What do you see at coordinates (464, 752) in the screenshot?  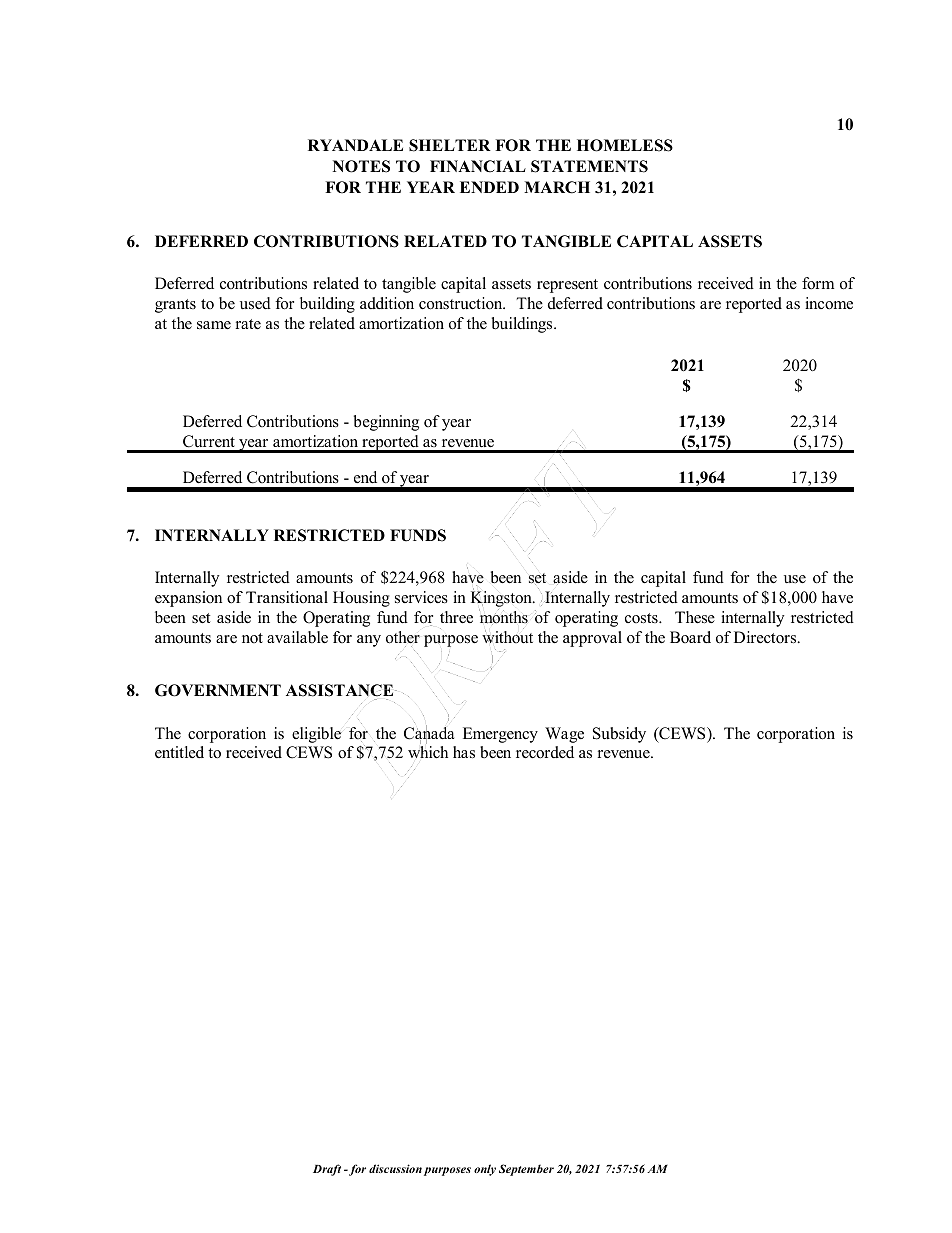 I see `has` at bounding box center [464, 752].
